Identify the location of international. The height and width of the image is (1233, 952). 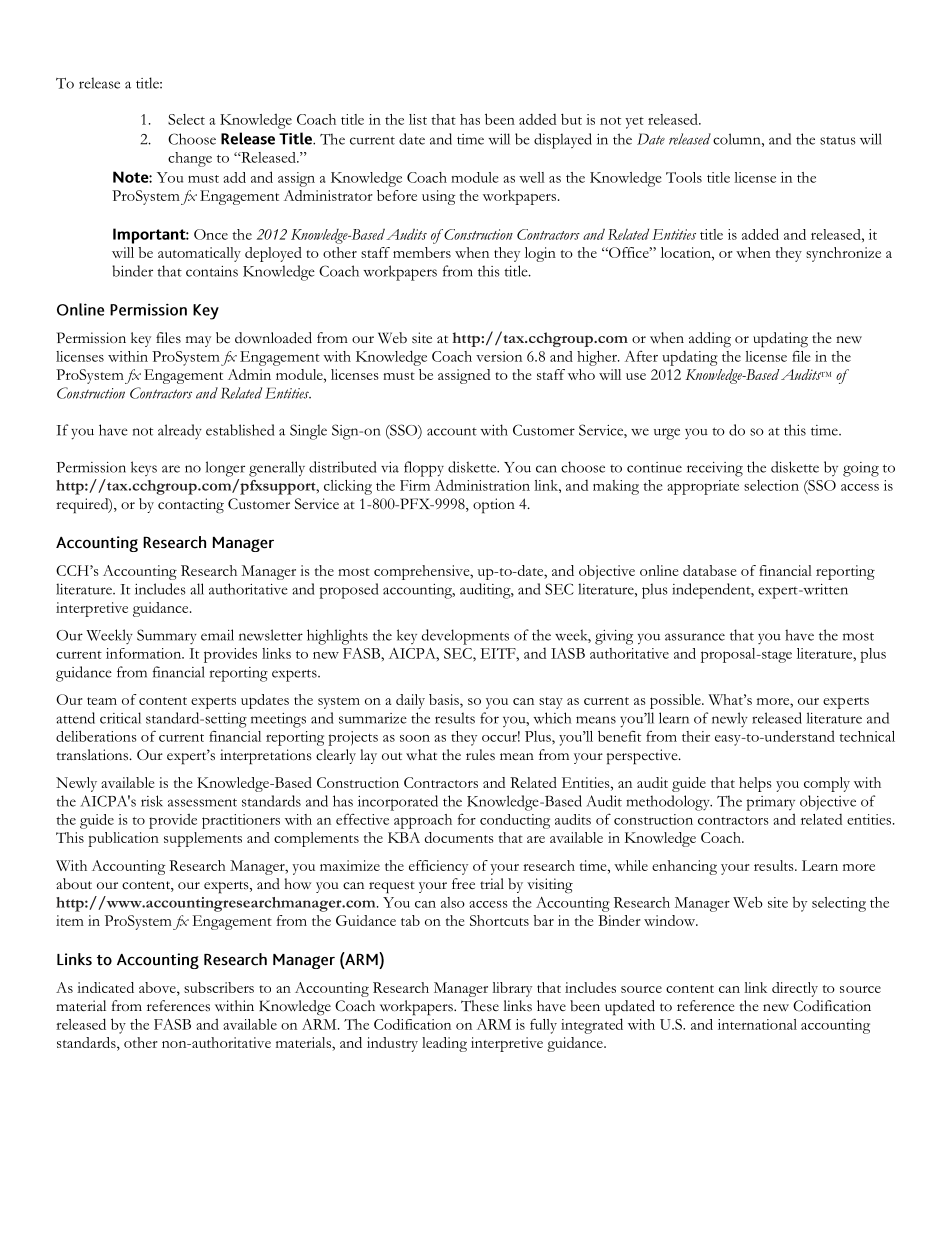
(757, 1024).
